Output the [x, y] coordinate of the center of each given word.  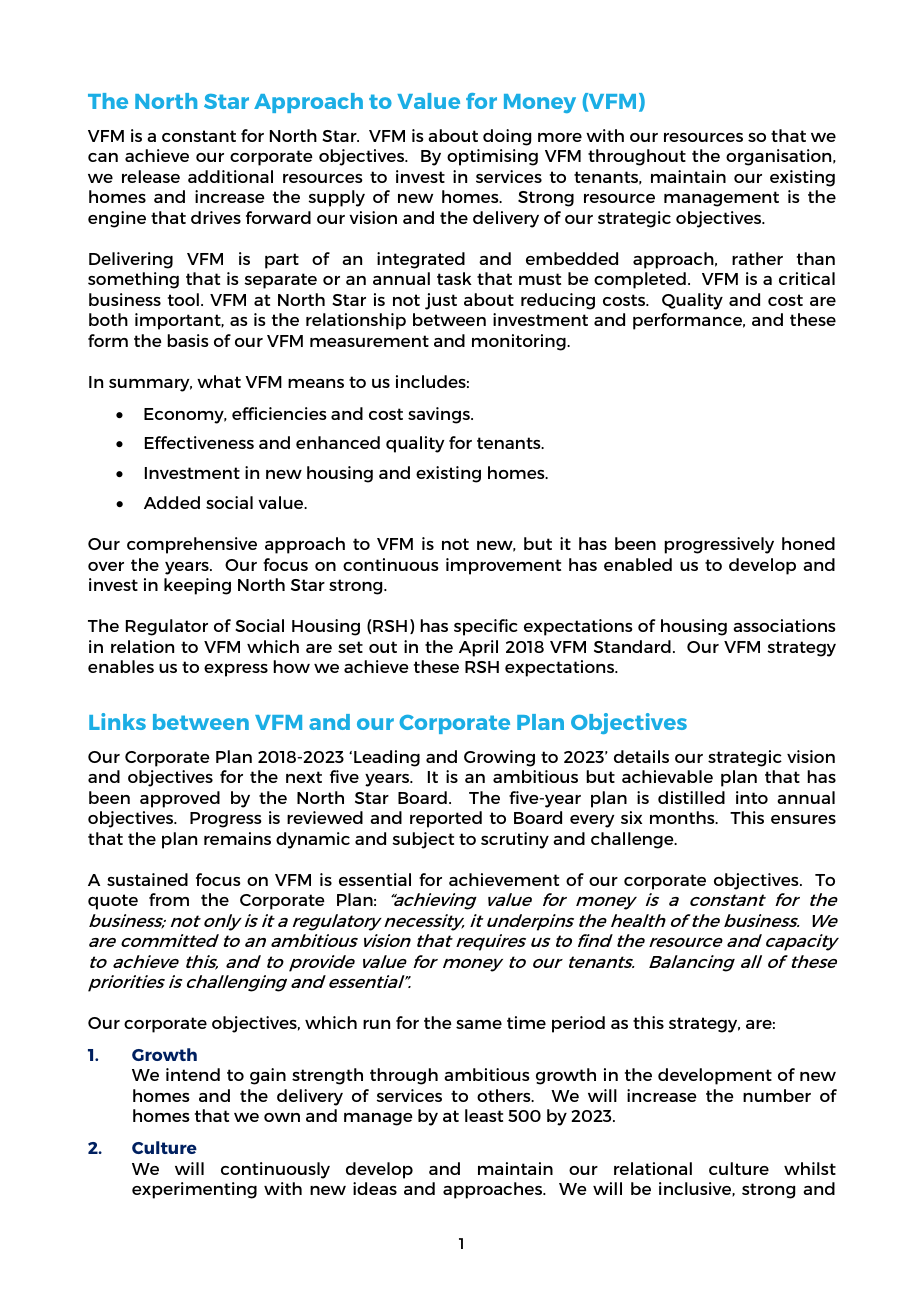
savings [440, 415]
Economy [185, 416]
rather [757, 258]
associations [784, 625]
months [683, 817]
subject [423, 840]
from [169, 899]
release [151, 176]
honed [808, 543]
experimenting [194, 1190]
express [236, 670]
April [478, 648]
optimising [492, 157]
